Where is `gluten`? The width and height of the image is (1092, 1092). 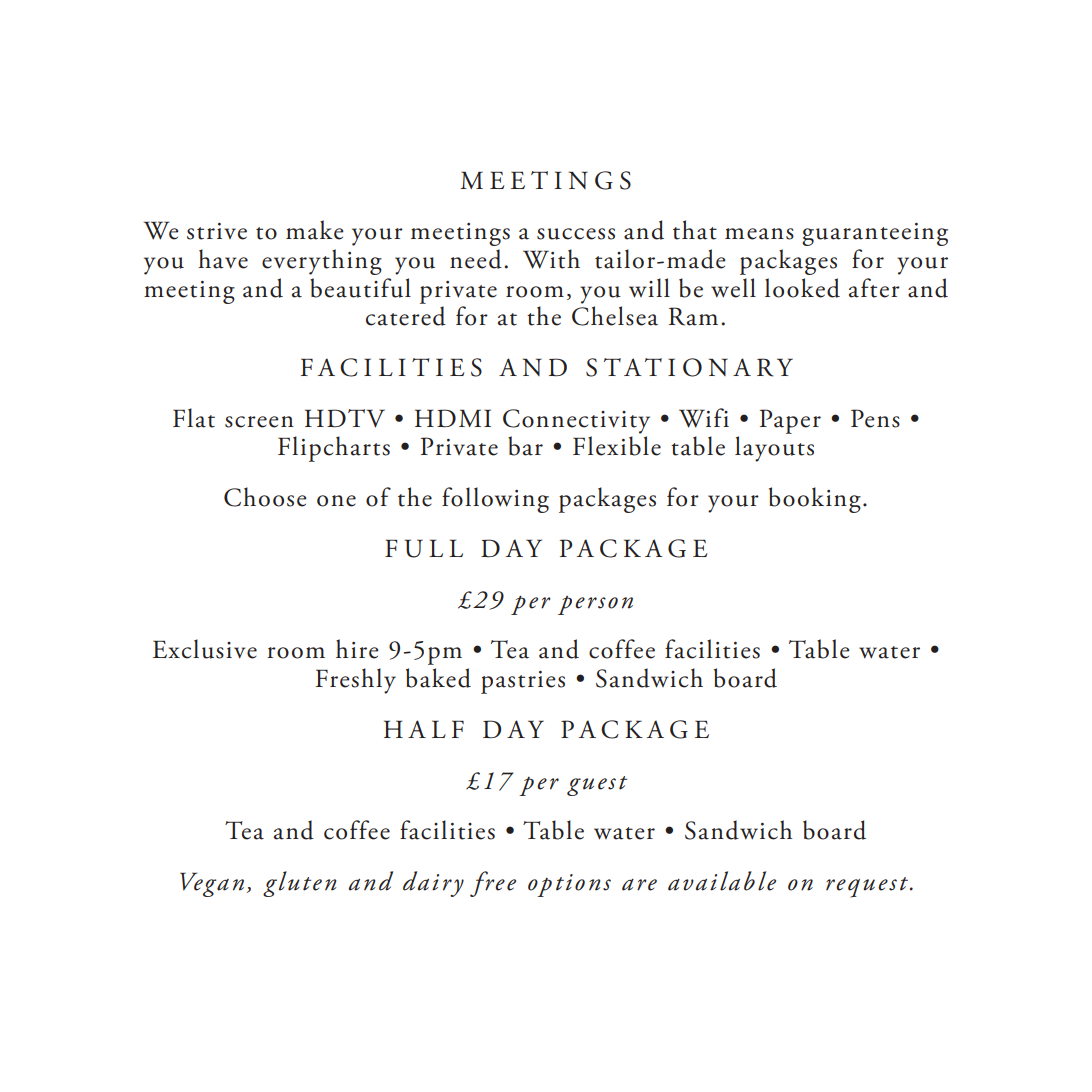 gluten is located at coordinates (300, 884).
